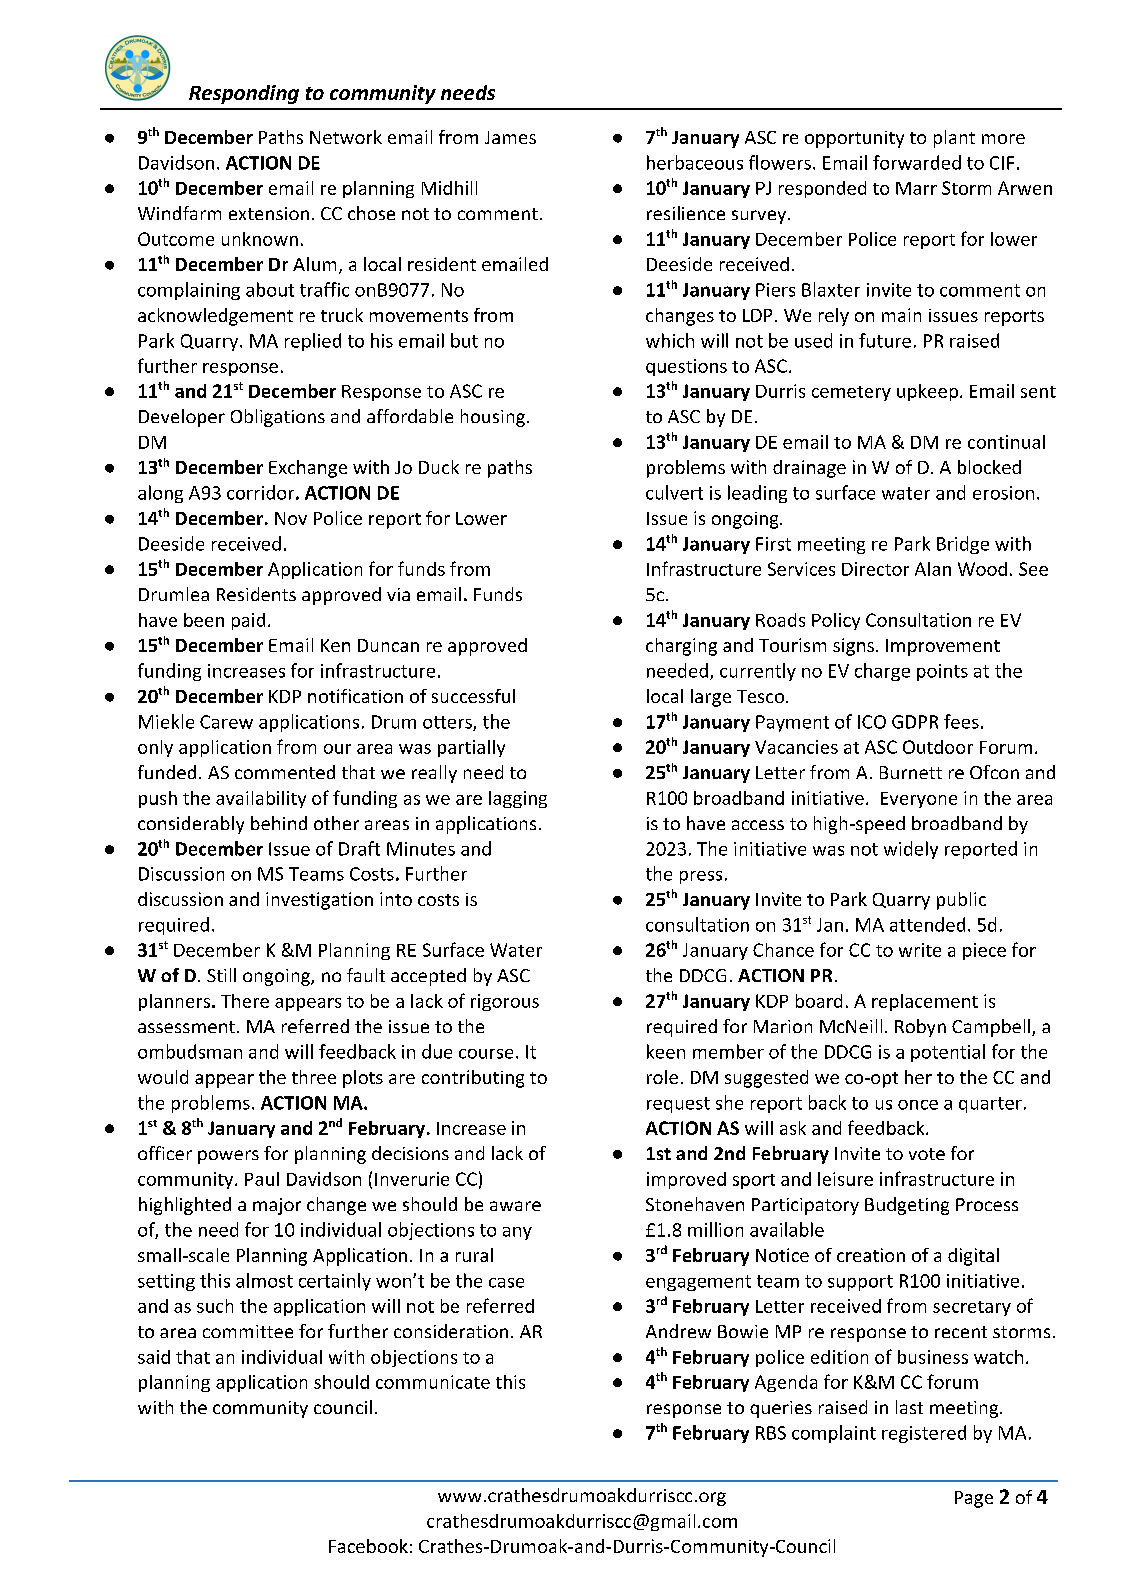 The height and width of the screenshot is (1593, 1127). I want to click on plant, so click(954, 139).
